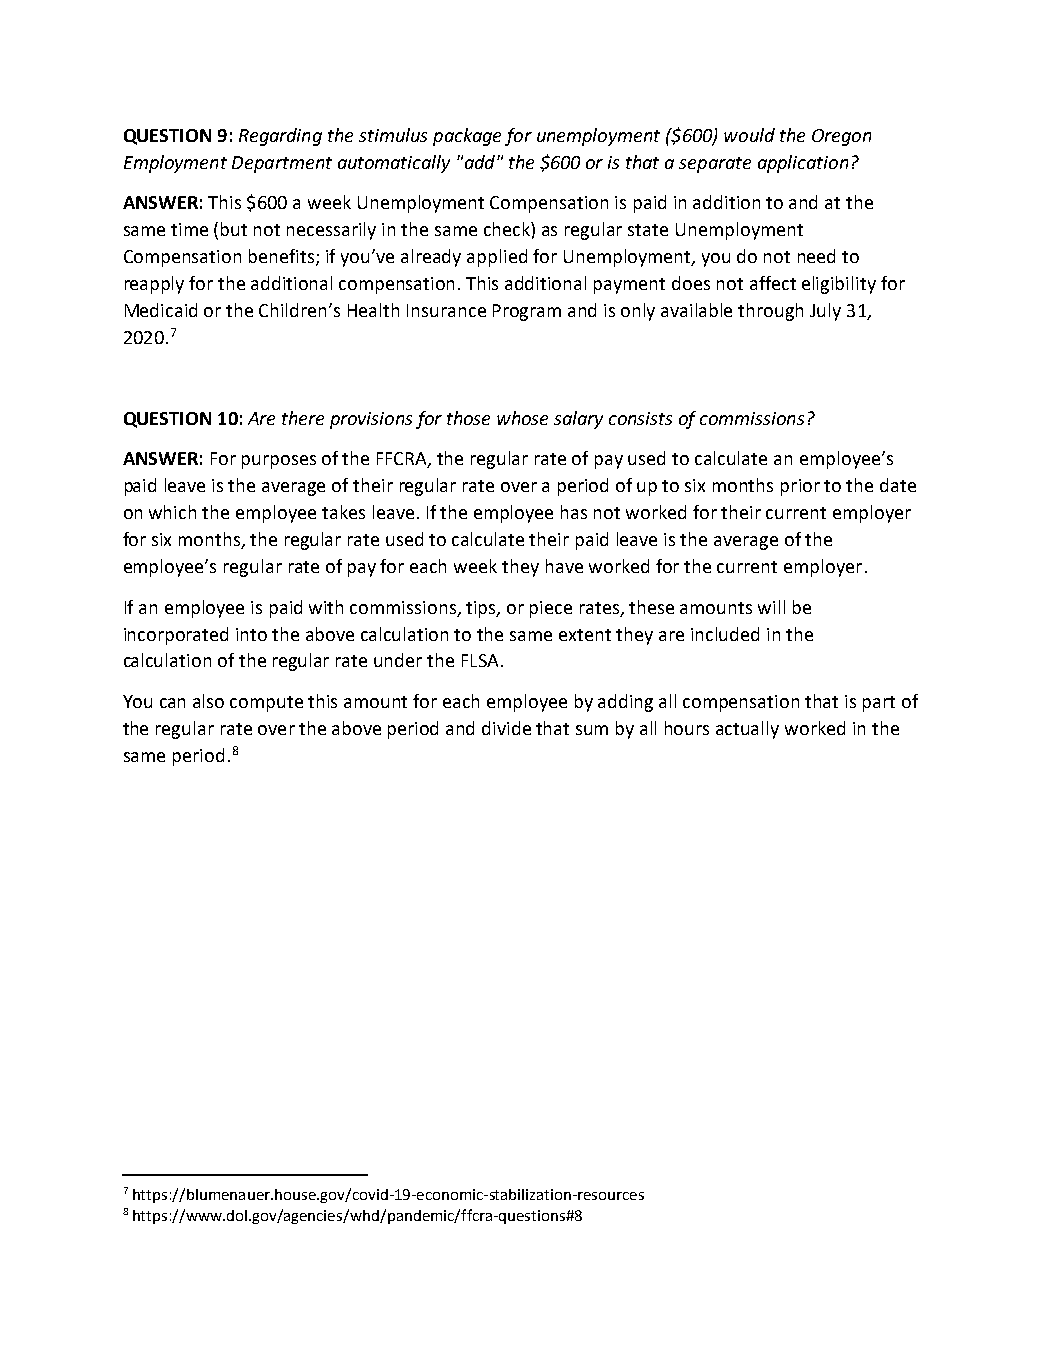 This screenshot has height=1348, width=1042. Describe the element at coordinates (467, 137) in the screenshot. I see `package` at that location.
